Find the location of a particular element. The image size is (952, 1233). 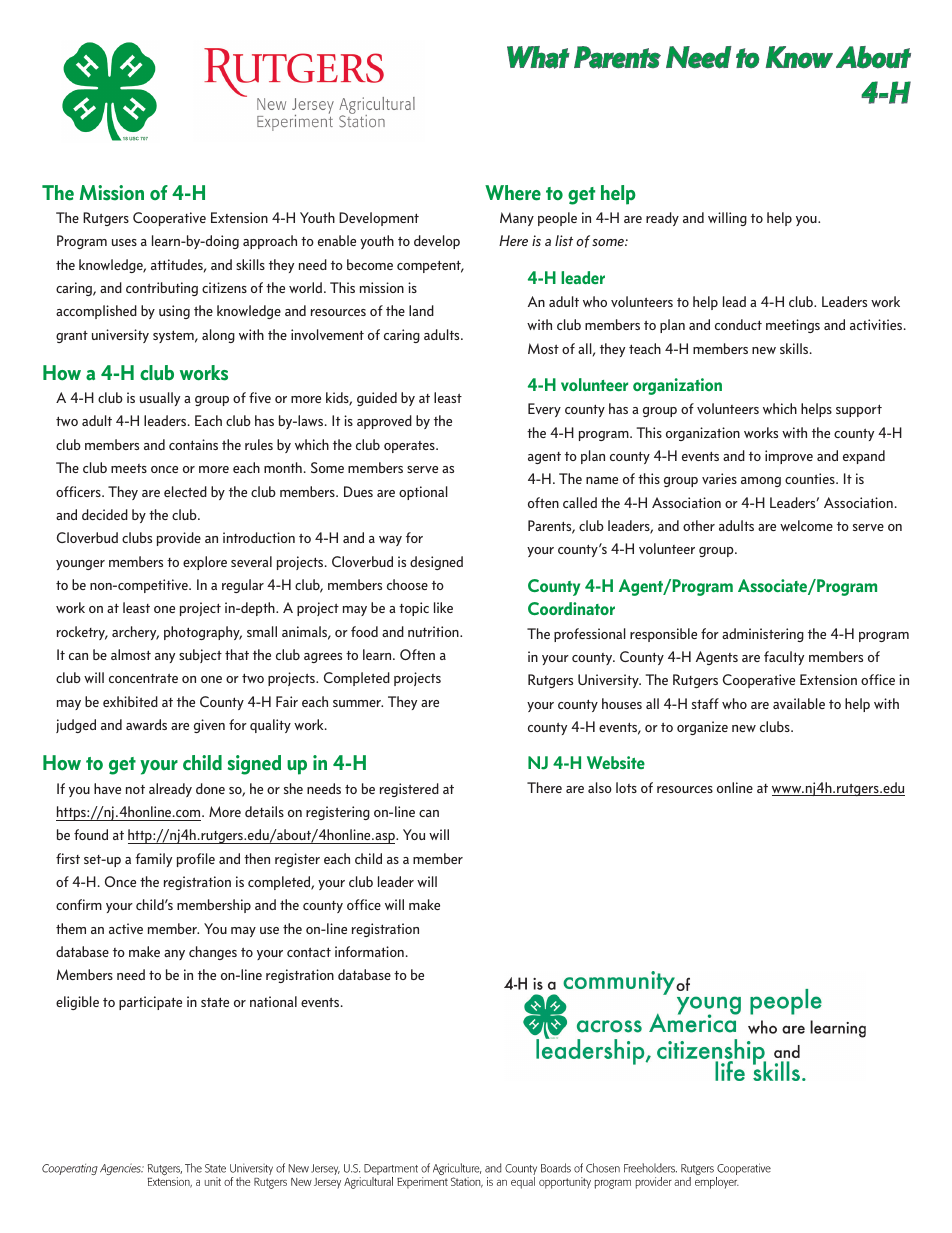

approach is located at coordinates (270, 242).
